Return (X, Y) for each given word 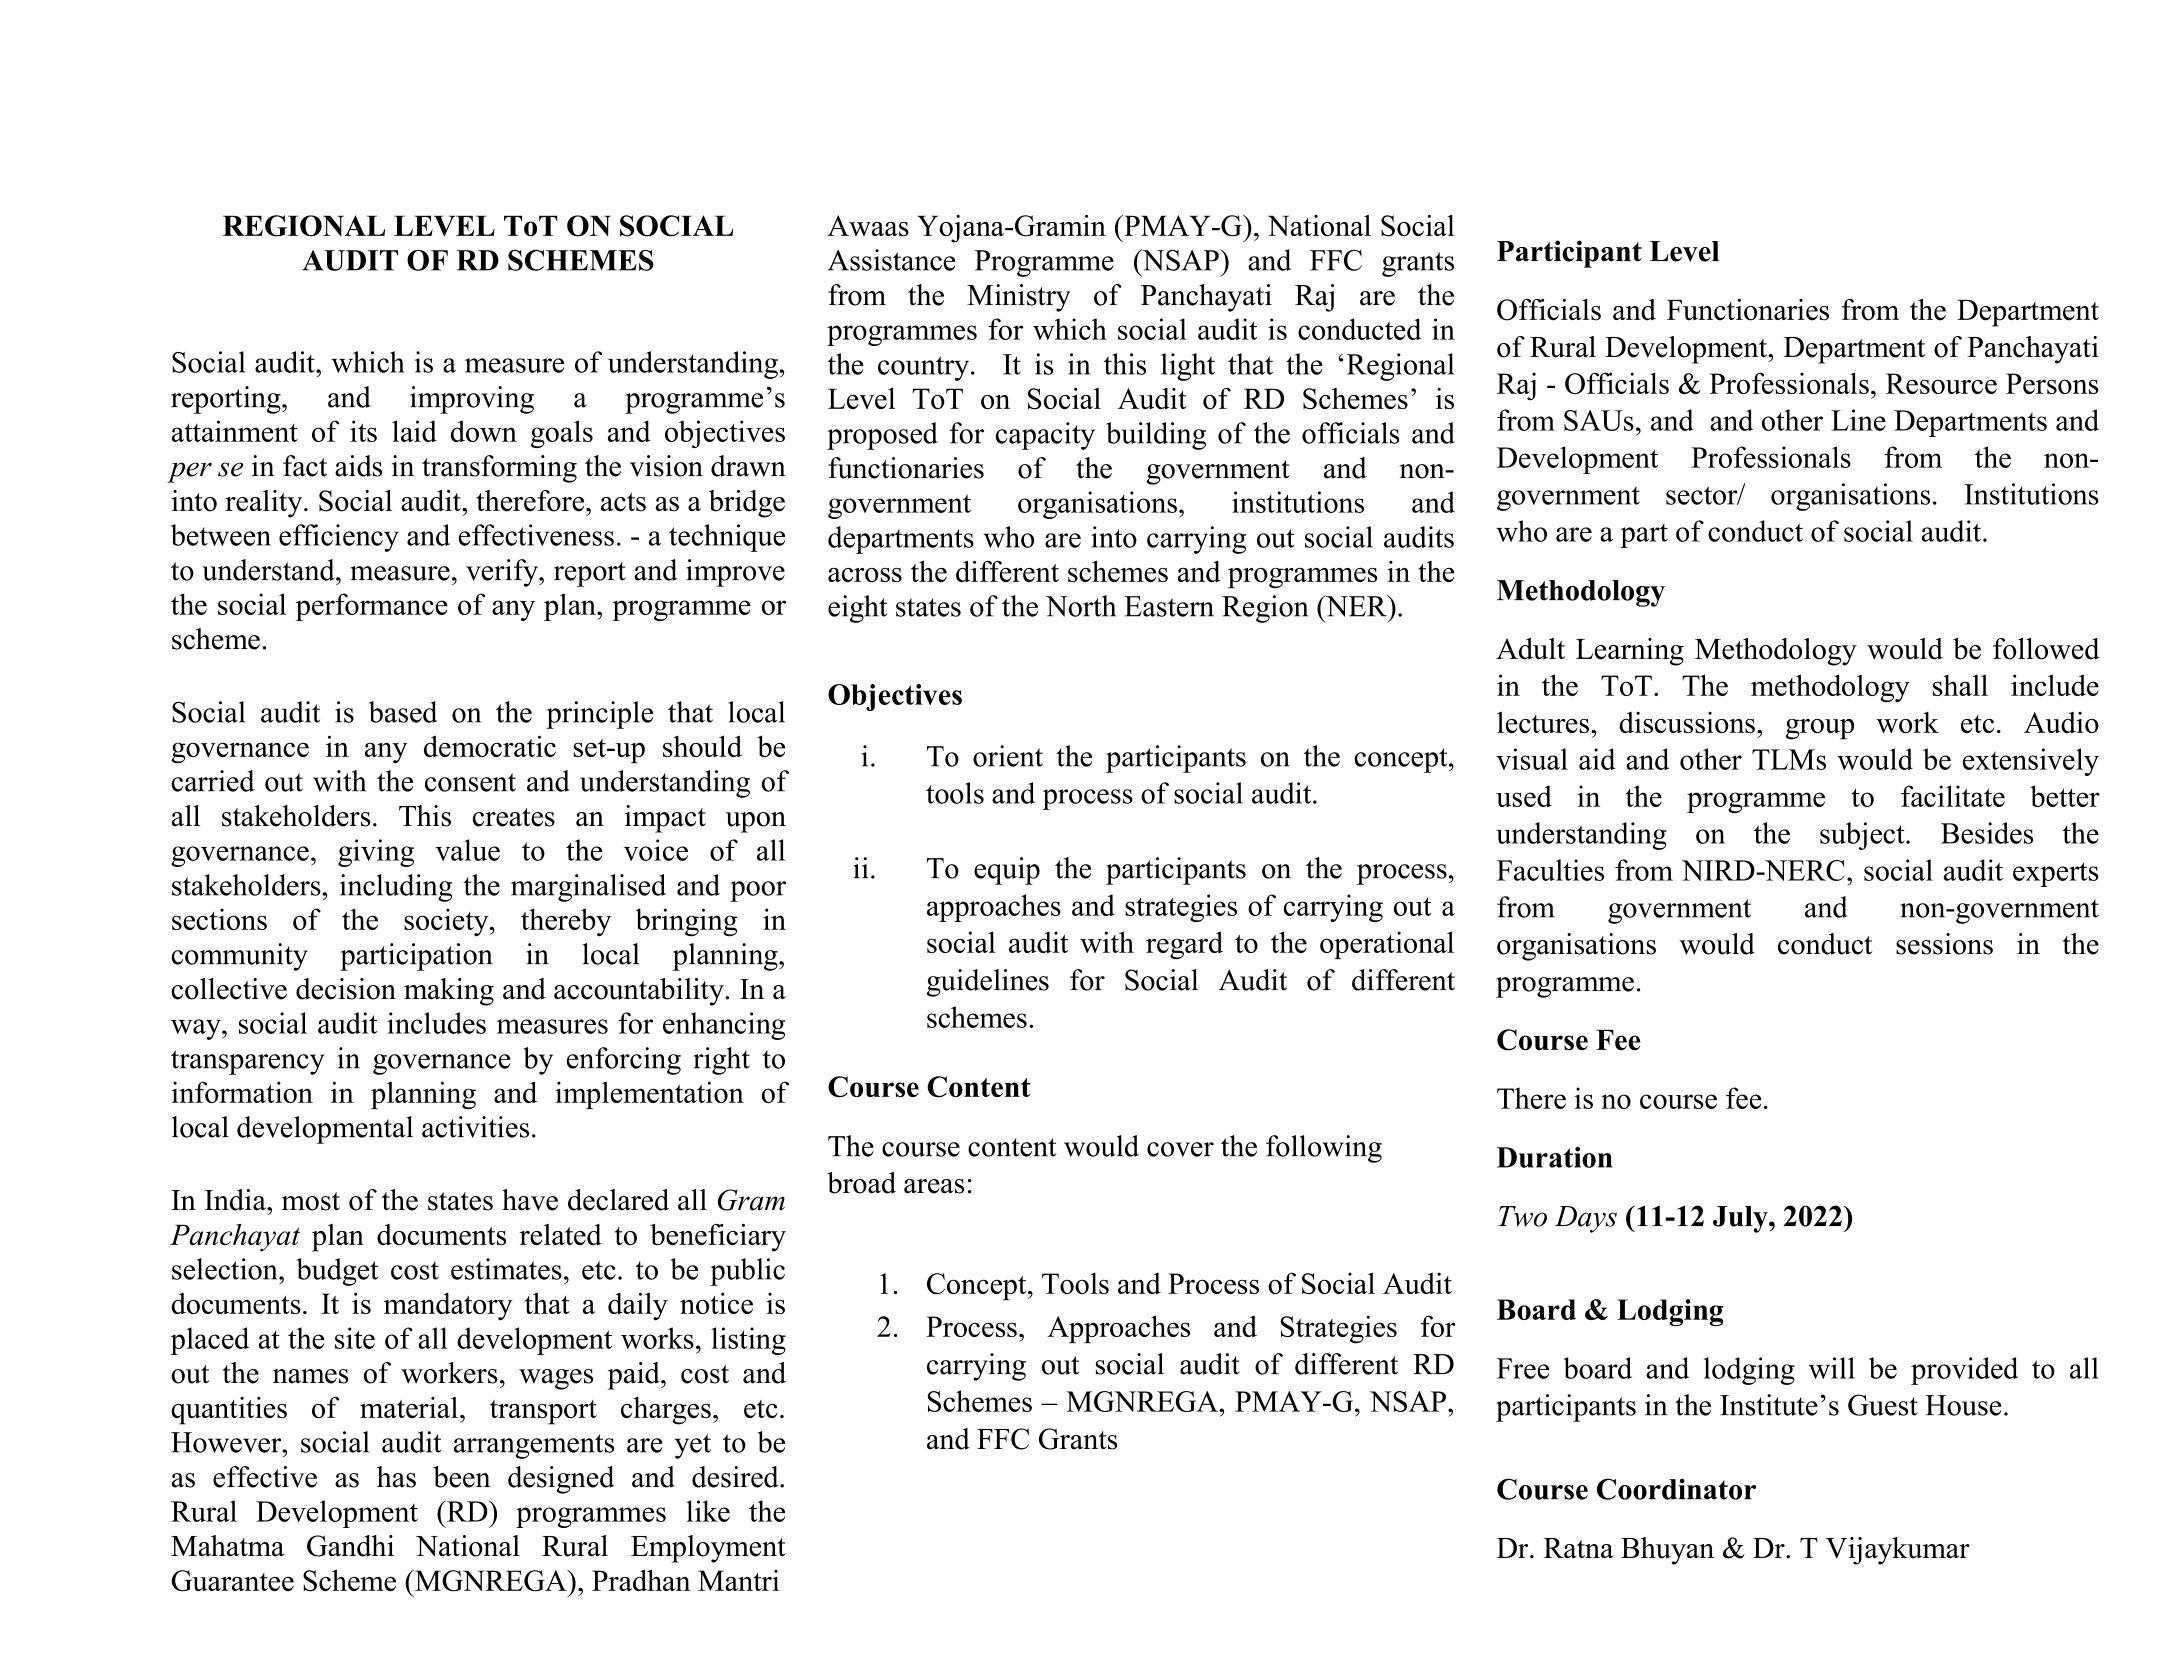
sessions (1944, 944)
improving (472, 400)
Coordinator (1676, 1489)
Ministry (1019, 298)
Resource (1941, 383)
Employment (708, 1549)
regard (1184, 945)
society (447, 923)
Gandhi (350, 1546)
